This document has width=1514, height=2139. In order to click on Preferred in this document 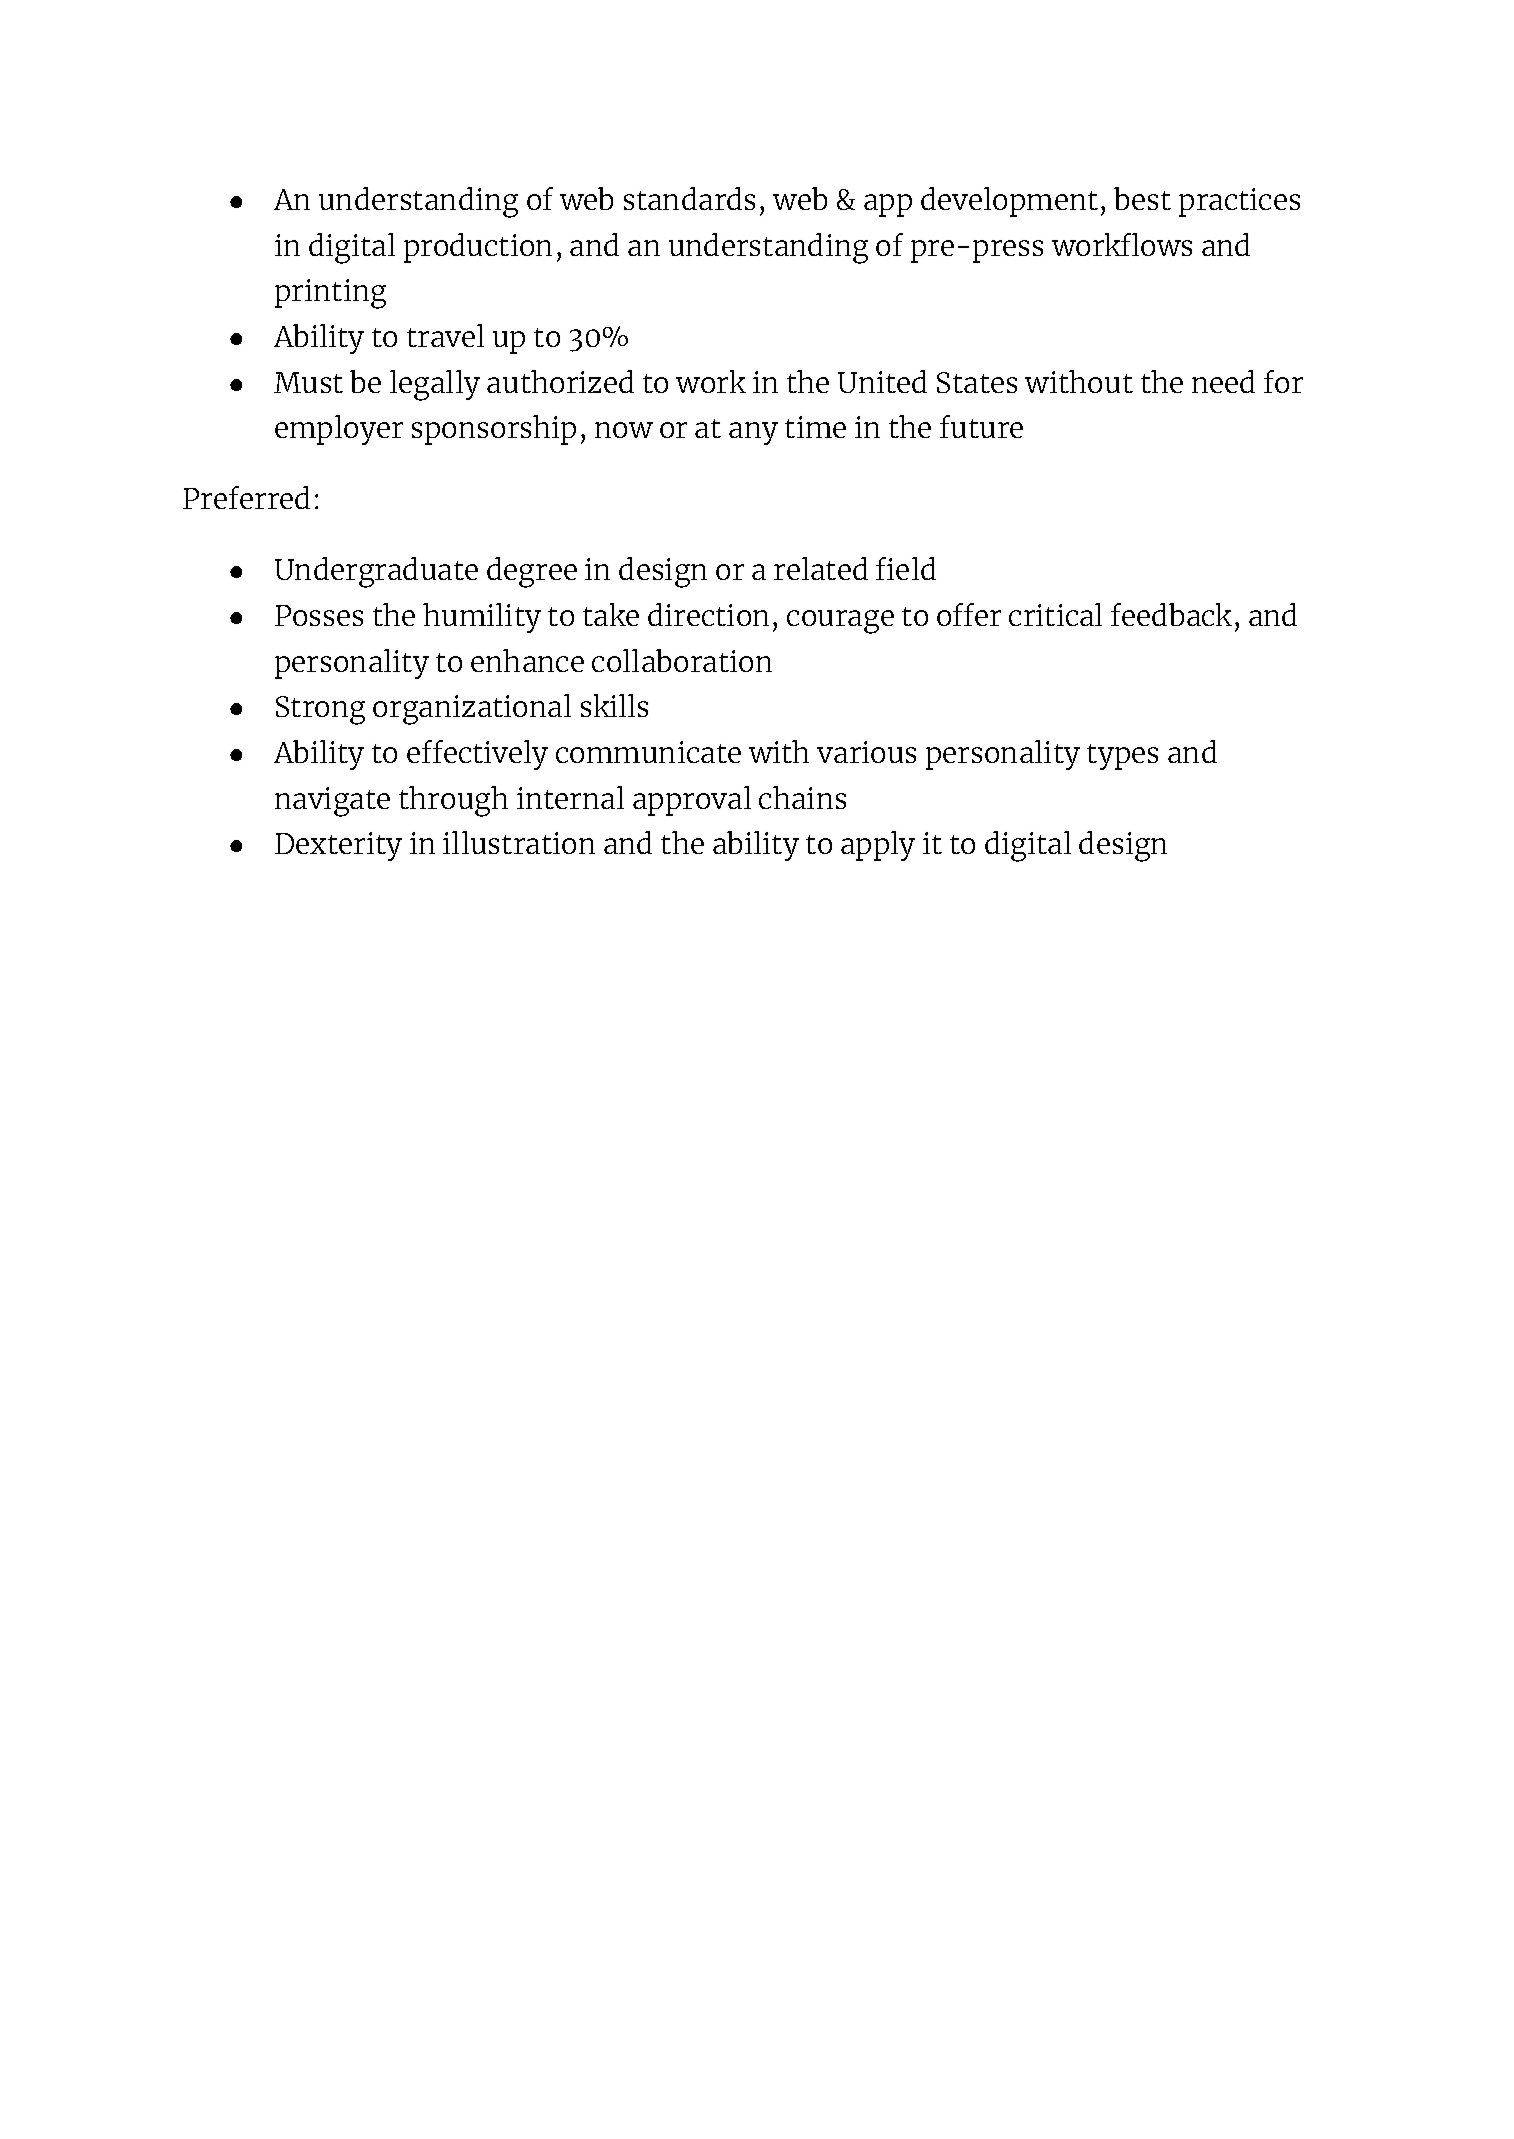, I will do `click(246, 497)`.
